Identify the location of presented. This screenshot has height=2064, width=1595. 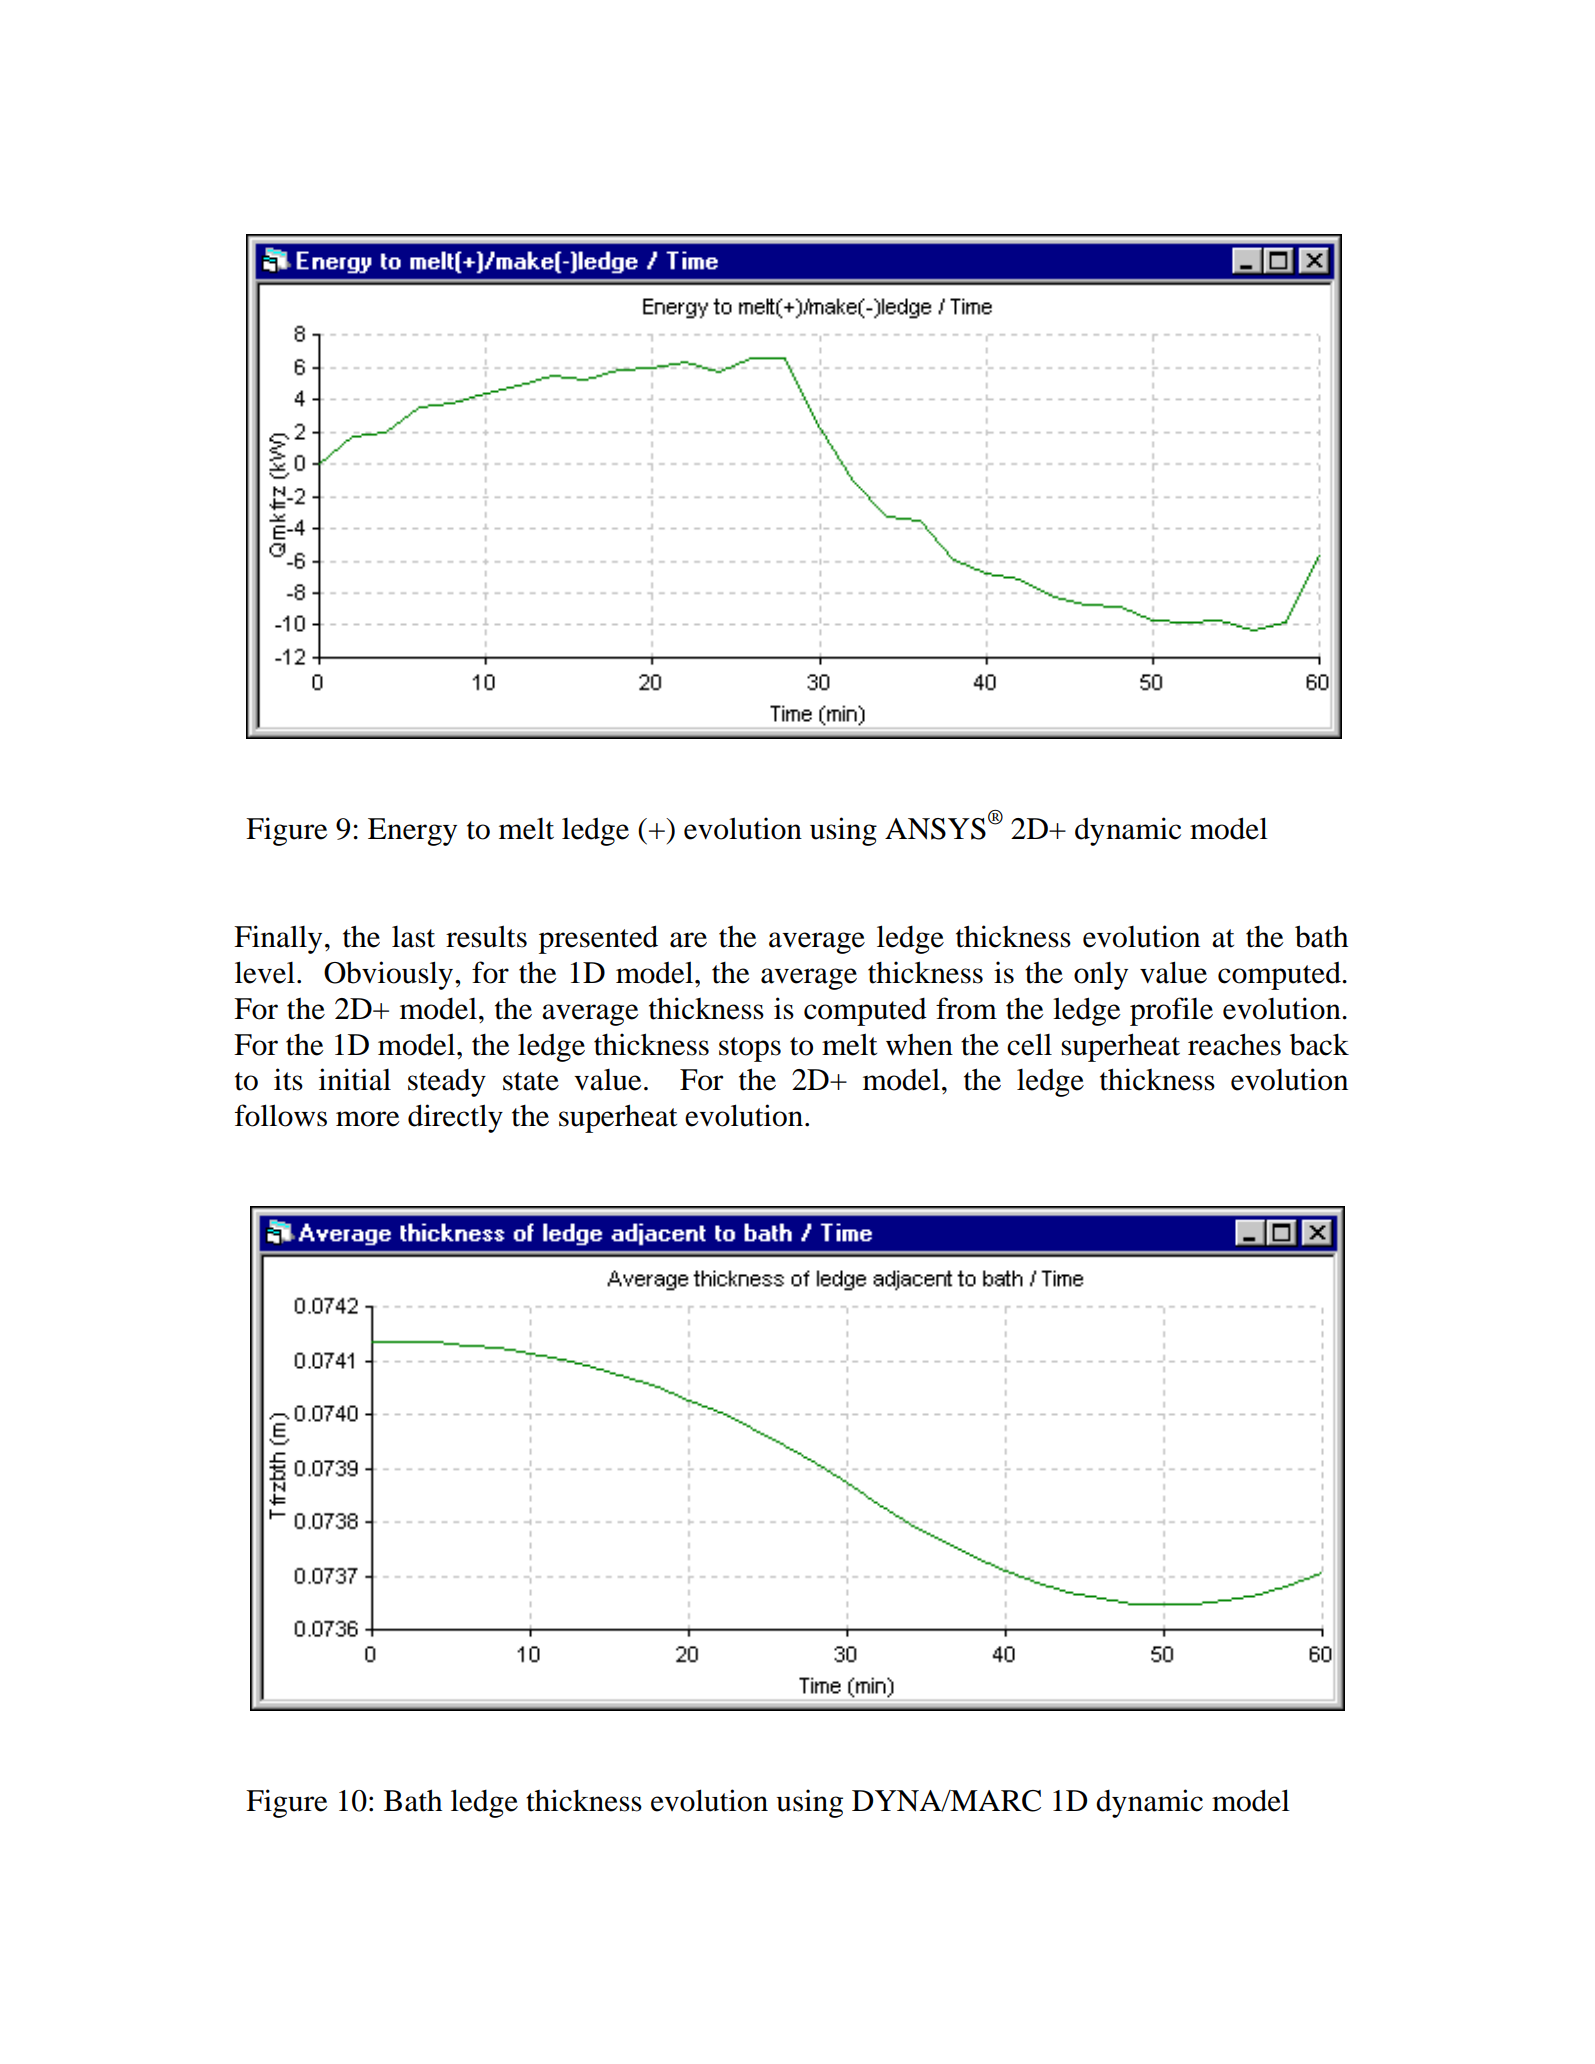
(598, 939).
